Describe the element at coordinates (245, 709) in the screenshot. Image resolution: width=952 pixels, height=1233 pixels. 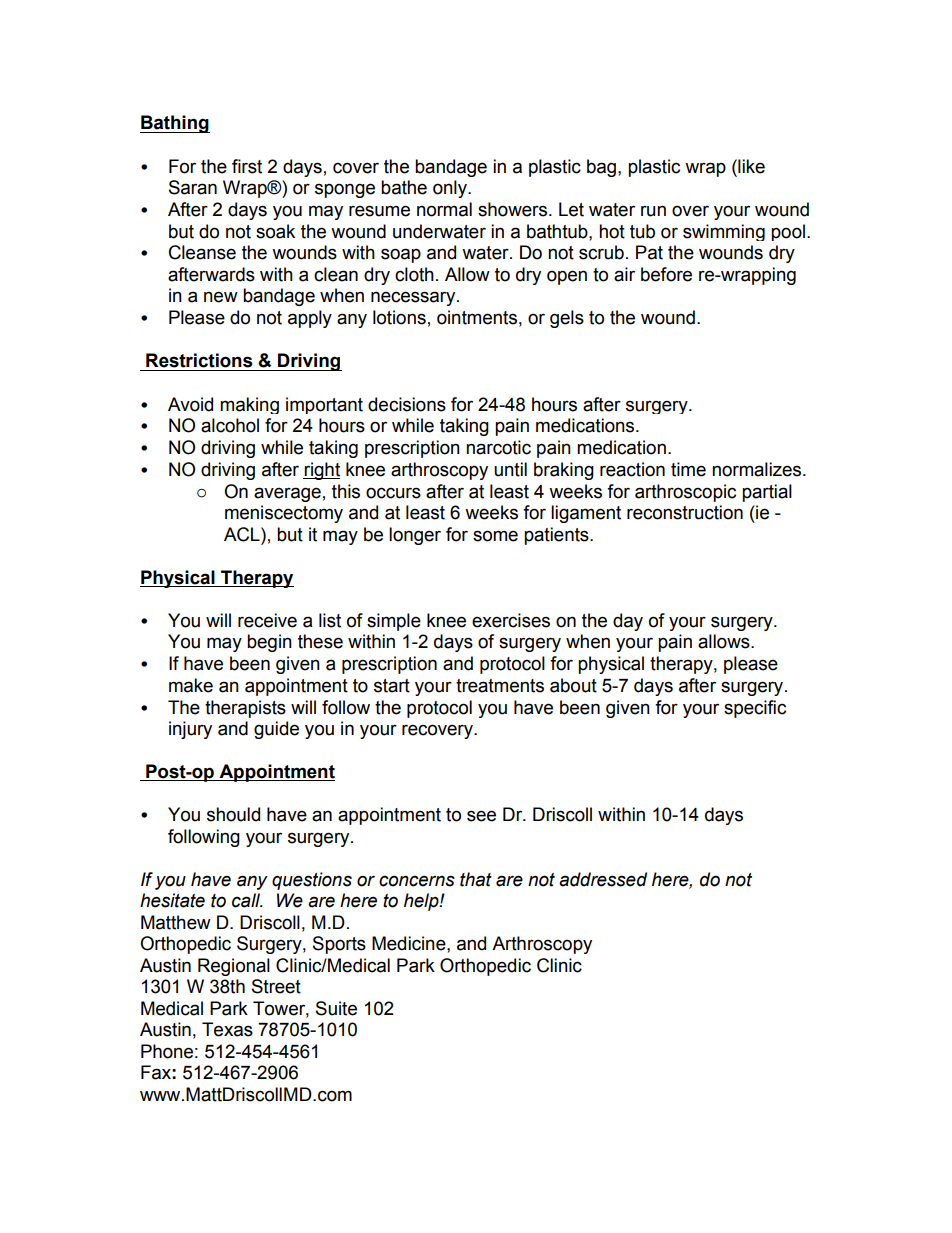
I see `therapists` at that location.
